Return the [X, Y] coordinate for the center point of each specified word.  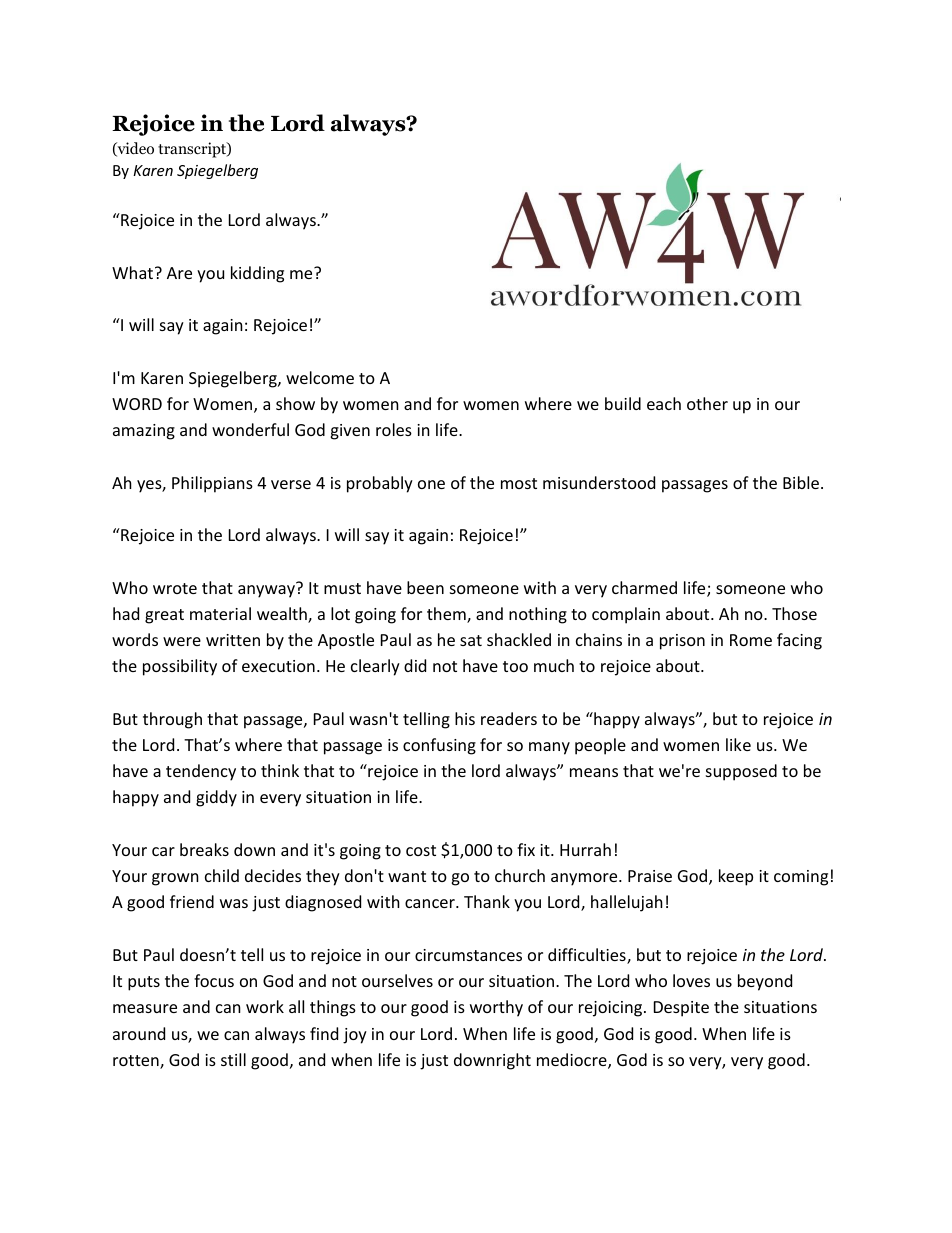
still [233, 1059]
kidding [257, 274]
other [707, 403]
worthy [496, 1008]
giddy [216, 798]
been [425, 587]
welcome [320, 377]
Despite [681, 1009]
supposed [741, 772]
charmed [644, 587]
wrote [175, 588]
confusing [439, 746]
